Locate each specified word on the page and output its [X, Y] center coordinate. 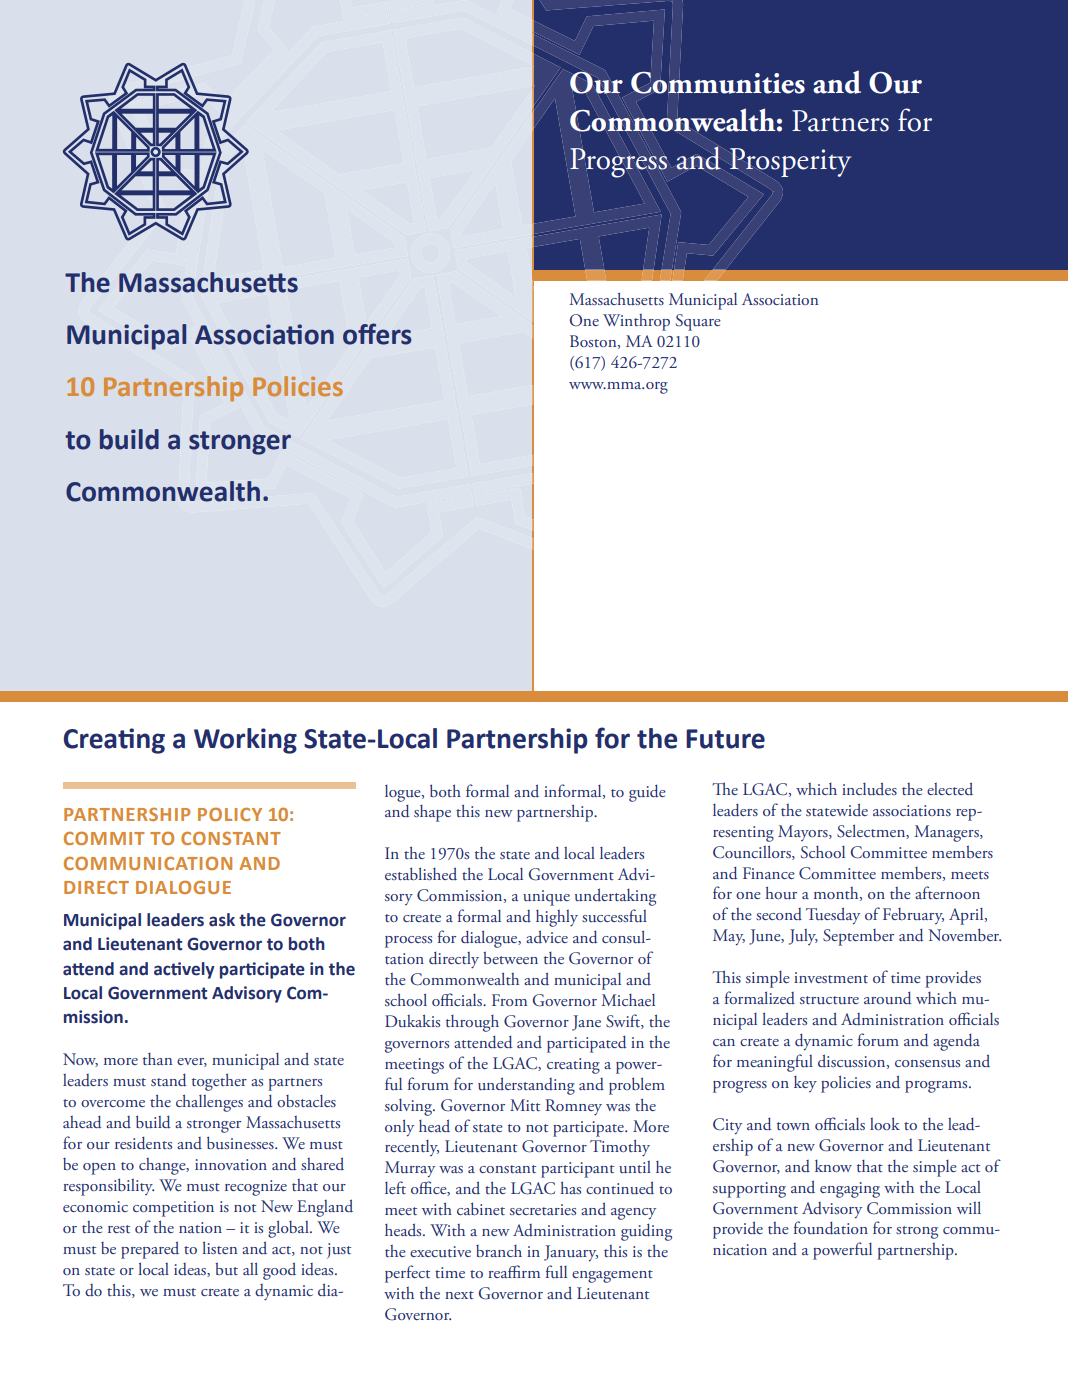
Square [698, 322]
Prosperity [789, 163]
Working [245, 741]
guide [647, 793]
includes [869, 788]
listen [219, 1247]
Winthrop [636, 322]
